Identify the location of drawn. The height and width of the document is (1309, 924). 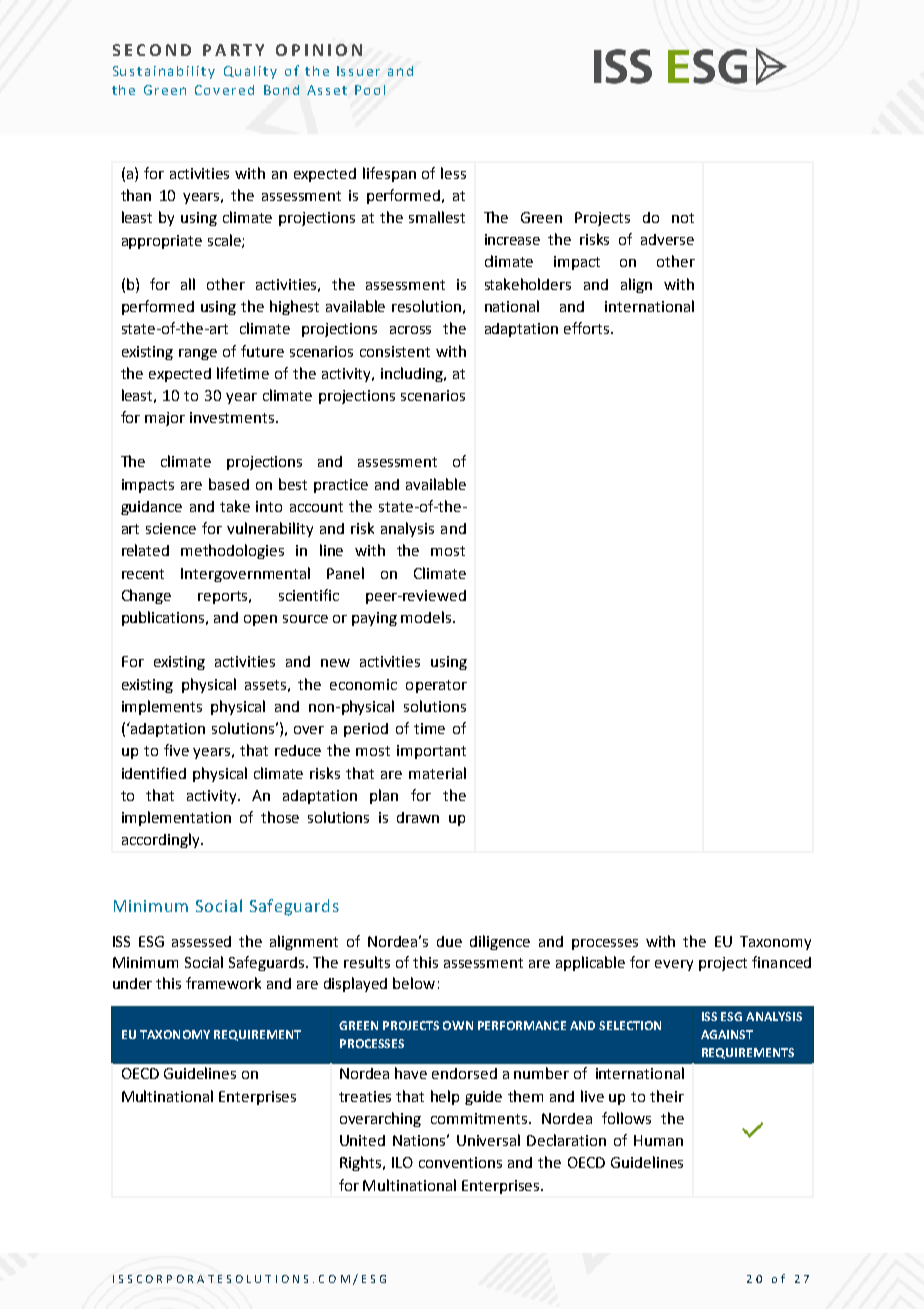
(418, 817).
